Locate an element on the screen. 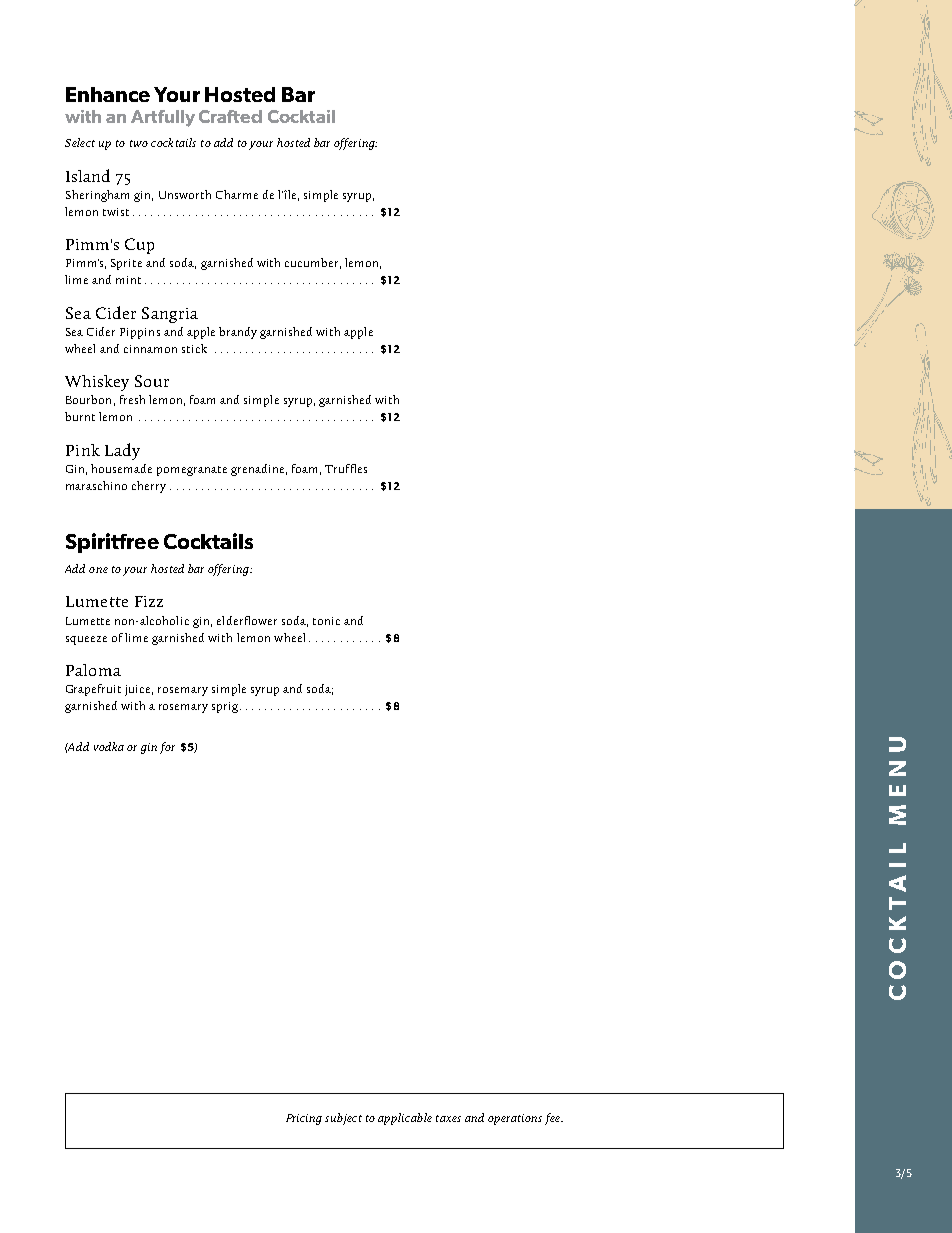 This screenshot has width=952, height=1233. tonic is located at coordinates (326, 621).
